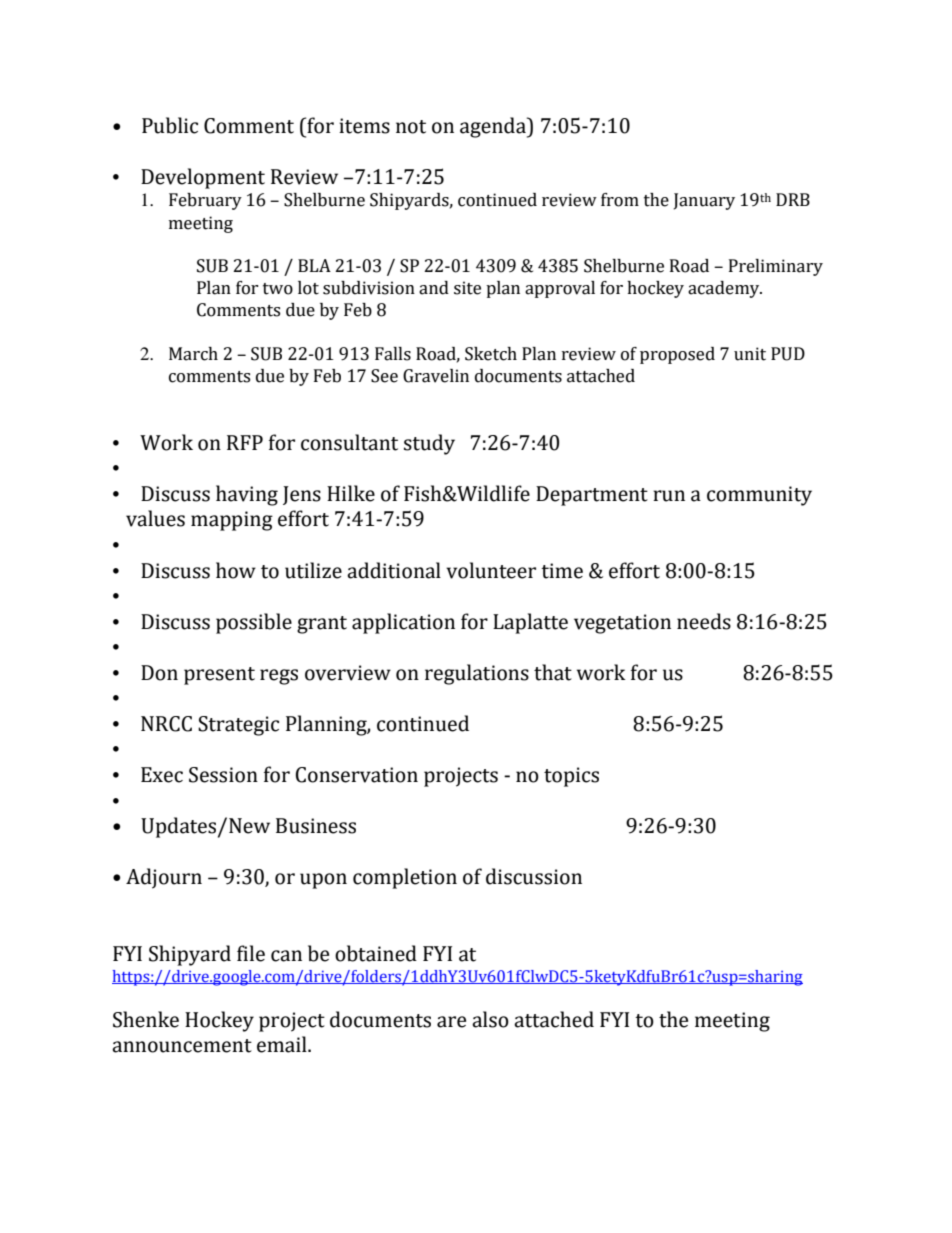  Describe the element at coordinates (491, 570) in the screenshot. I see `volunteer` at that location.
